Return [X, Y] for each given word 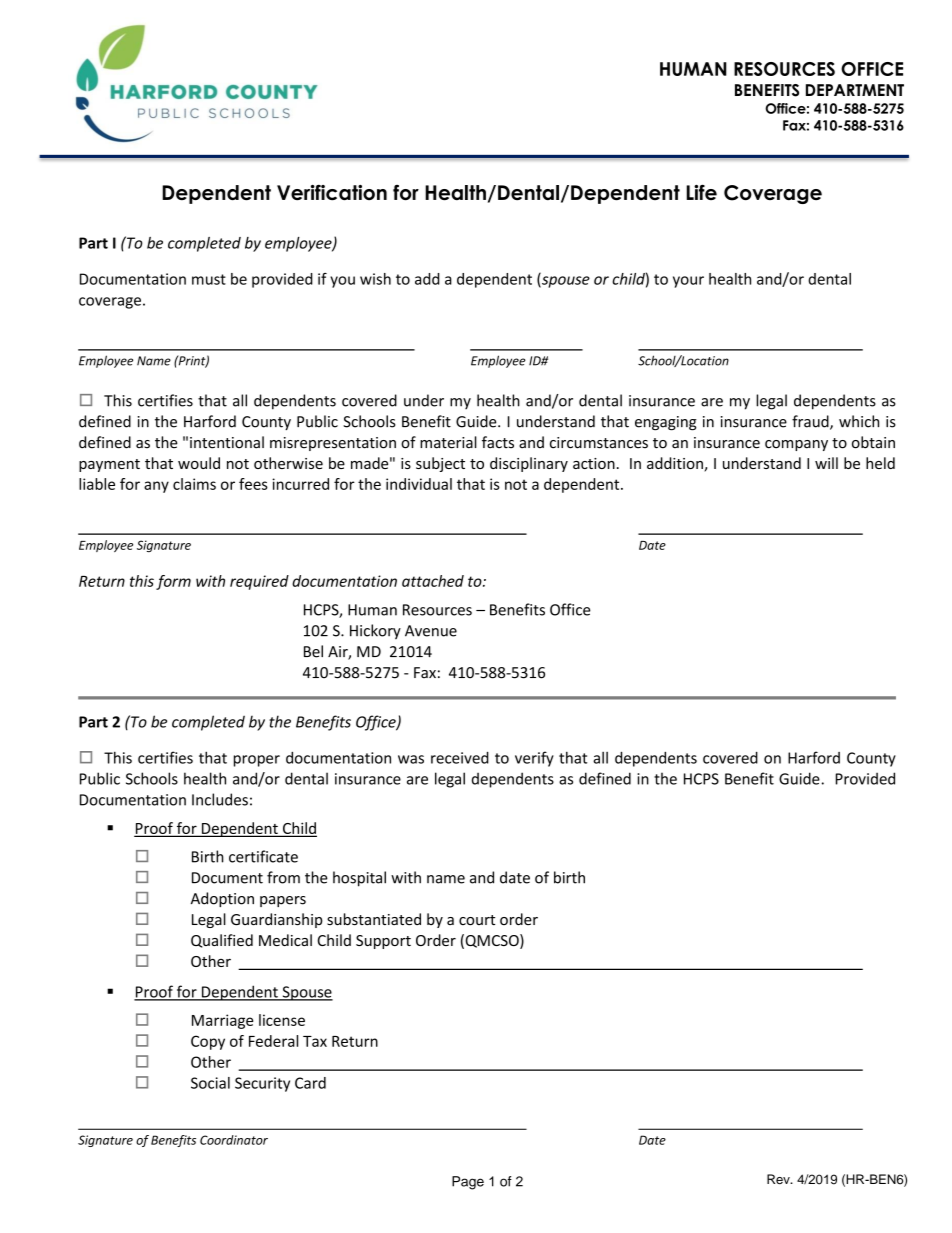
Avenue [431, 631]
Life [701, 192]
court [477, 920]
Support [383, 942]
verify [534, 759]
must [209, 279]
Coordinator [234, 1140]
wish [375, 279]
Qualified [222, 941]
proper [257, 761]
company [796, 445]
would [199, 463]
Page [468, 1183]
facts [498, 442]
